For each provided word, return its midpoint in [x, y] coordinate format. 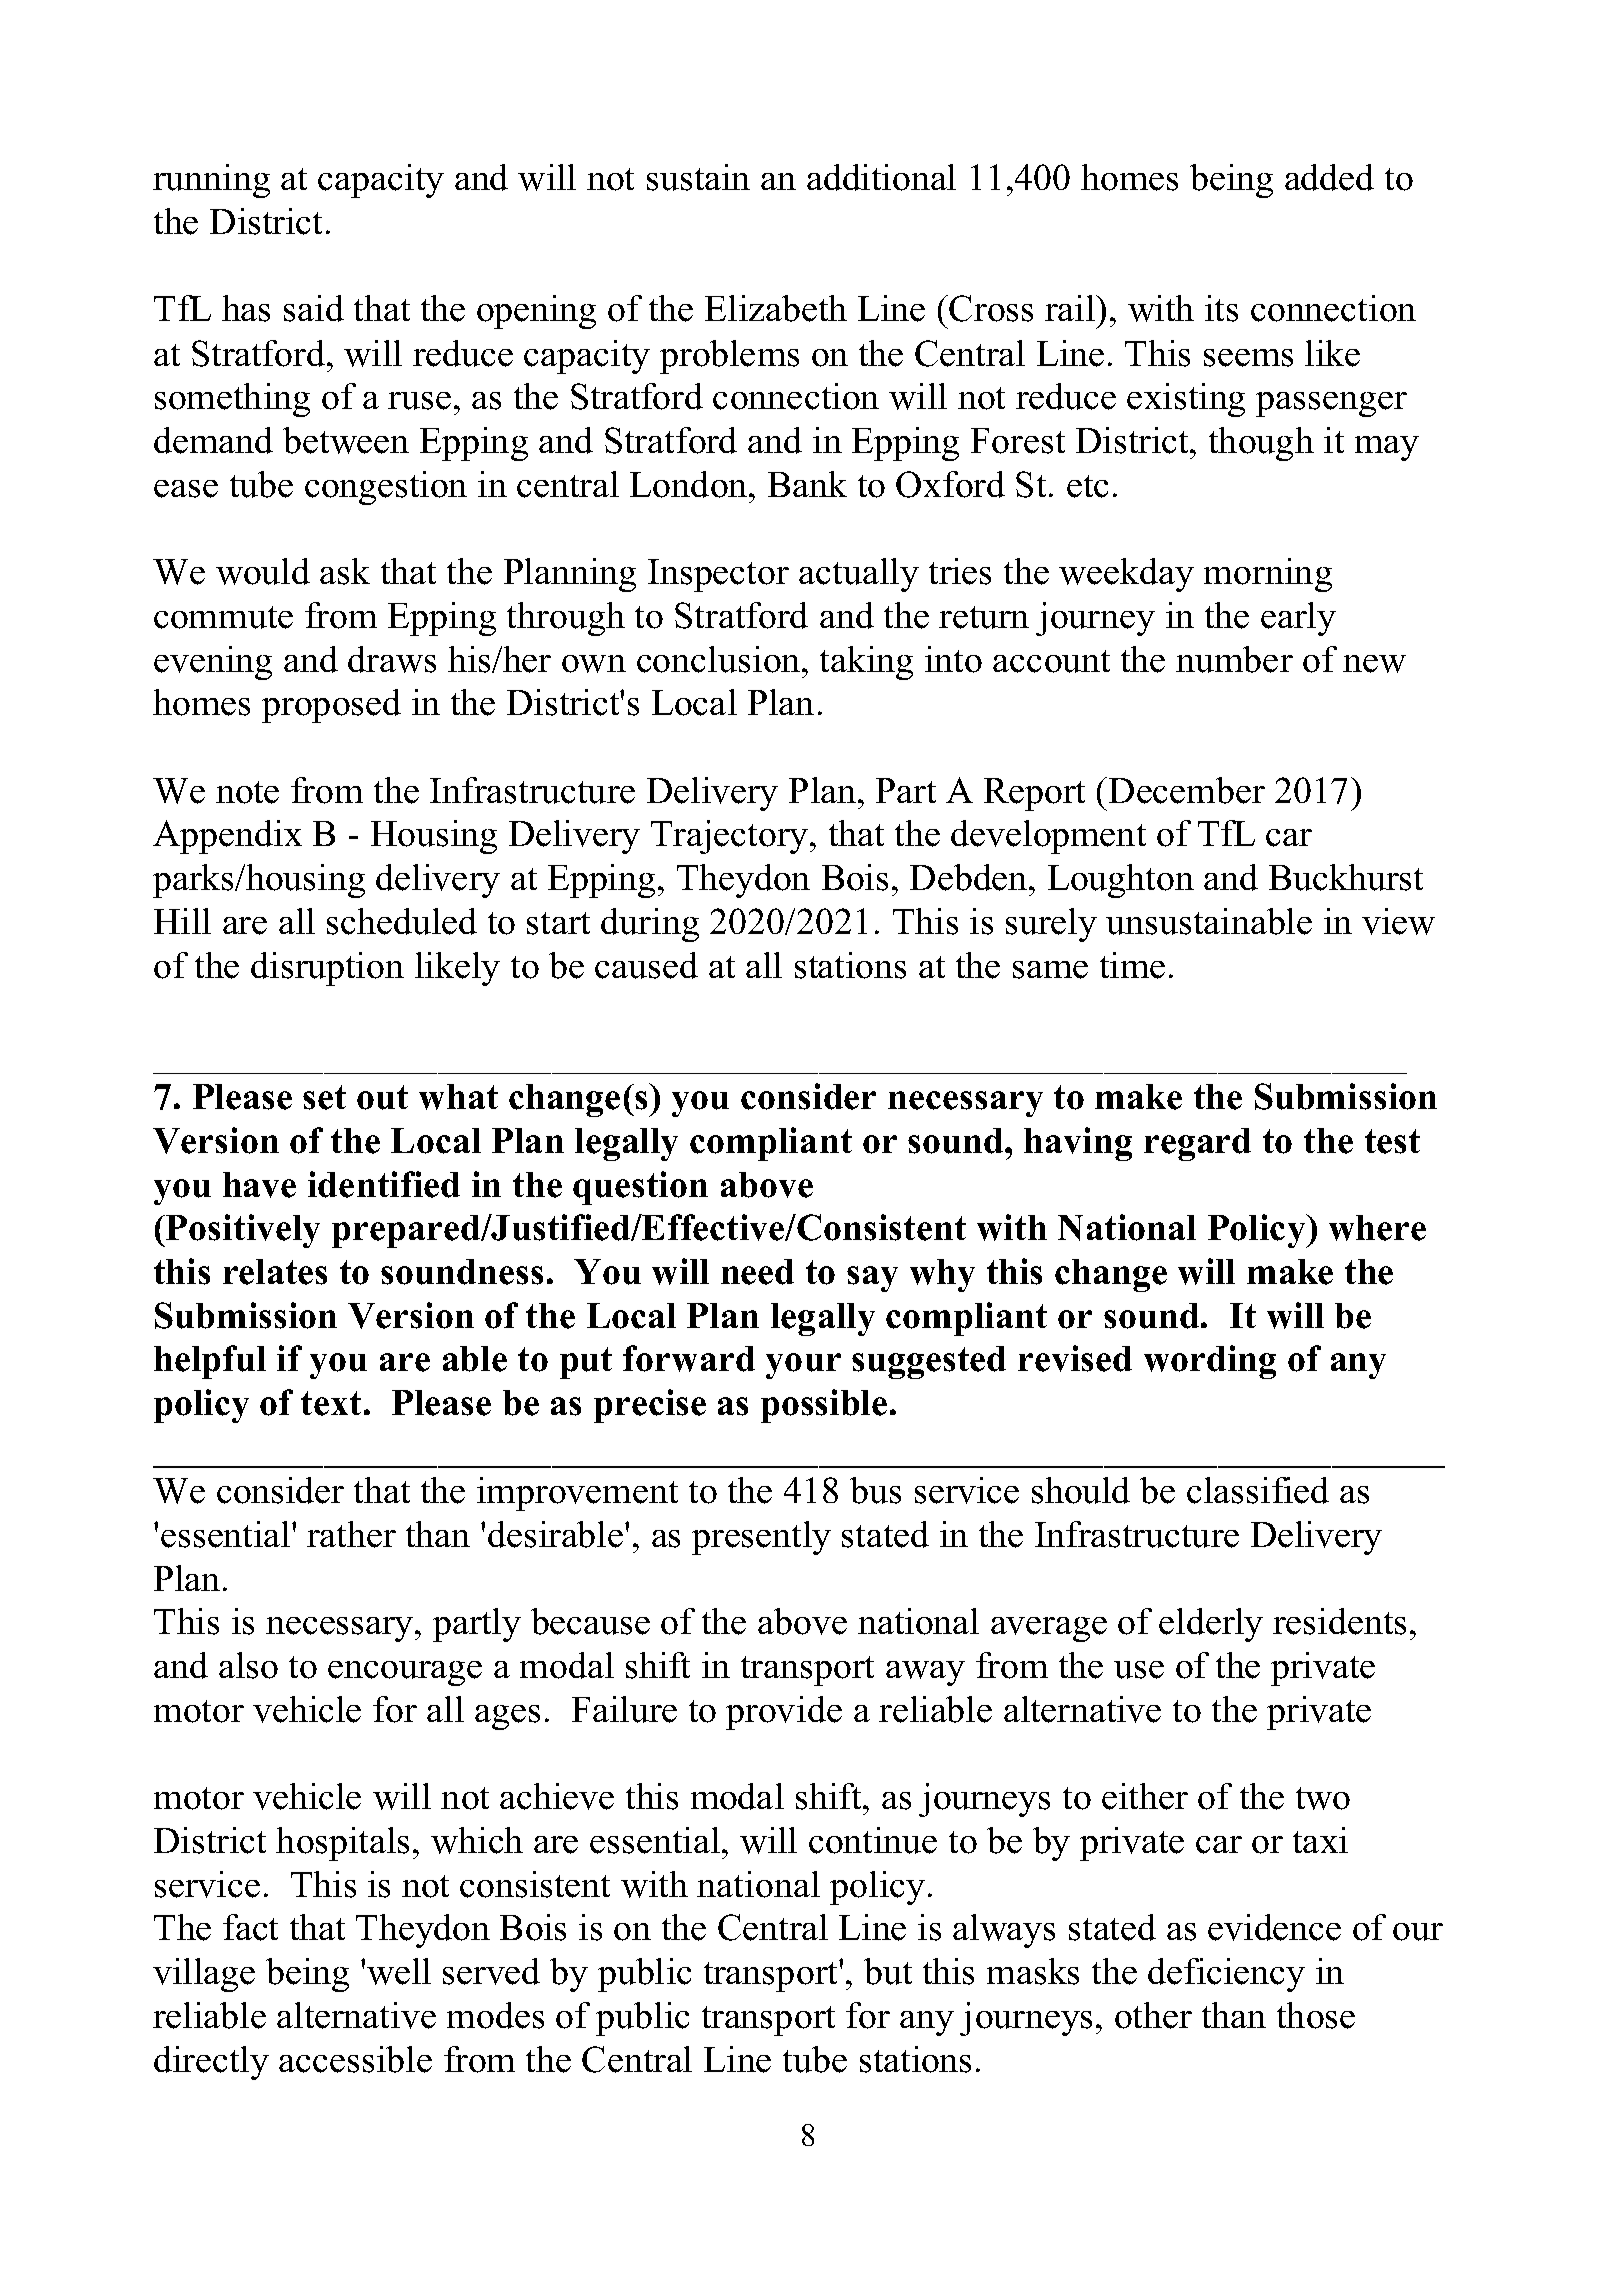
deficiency [1226, 1975]
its [1221, 308]
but [888, 1971]
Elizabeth [776, 308]
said [314, 308]
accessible [355, 2059]
